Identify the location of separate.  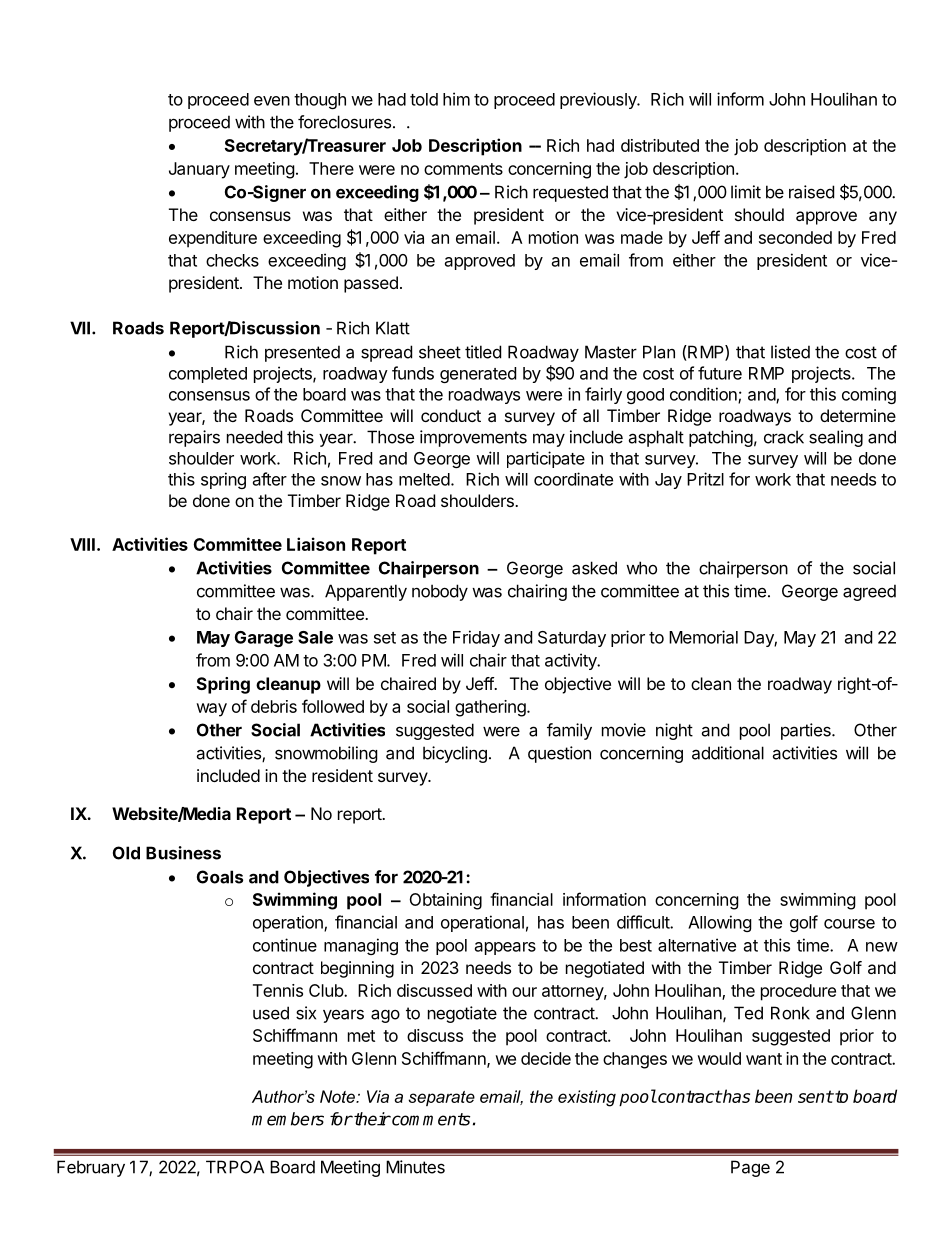
(441, 1098).
